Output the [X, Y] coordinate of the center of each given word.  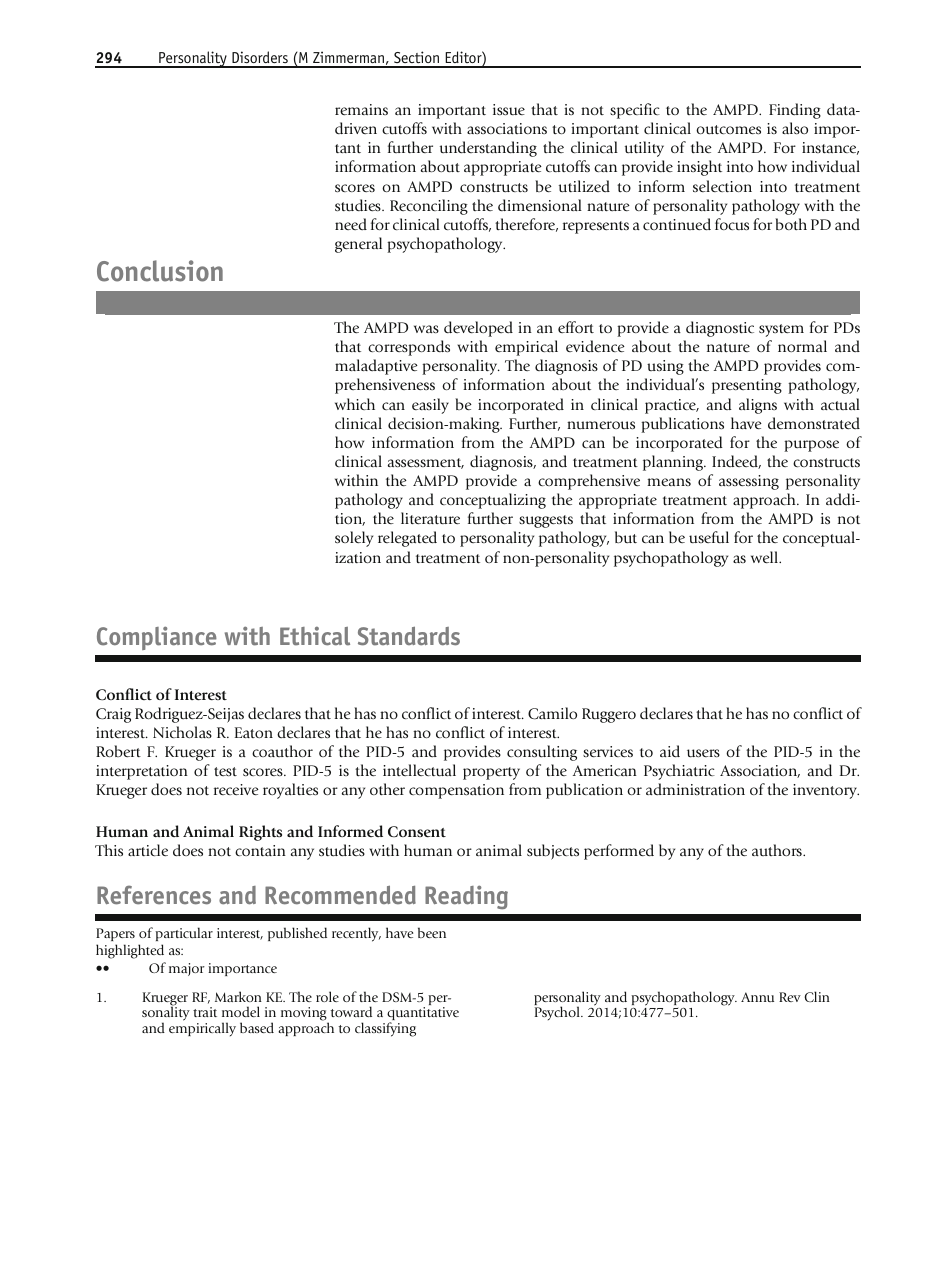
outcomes [728, 129]
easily [430, 406]
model [241, 1011]
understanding [488, 149]
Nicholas [182, 732]
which [355, 404]
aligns [758, 406]
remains [361, 109]
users [703, 753]
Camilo [552, 713]
